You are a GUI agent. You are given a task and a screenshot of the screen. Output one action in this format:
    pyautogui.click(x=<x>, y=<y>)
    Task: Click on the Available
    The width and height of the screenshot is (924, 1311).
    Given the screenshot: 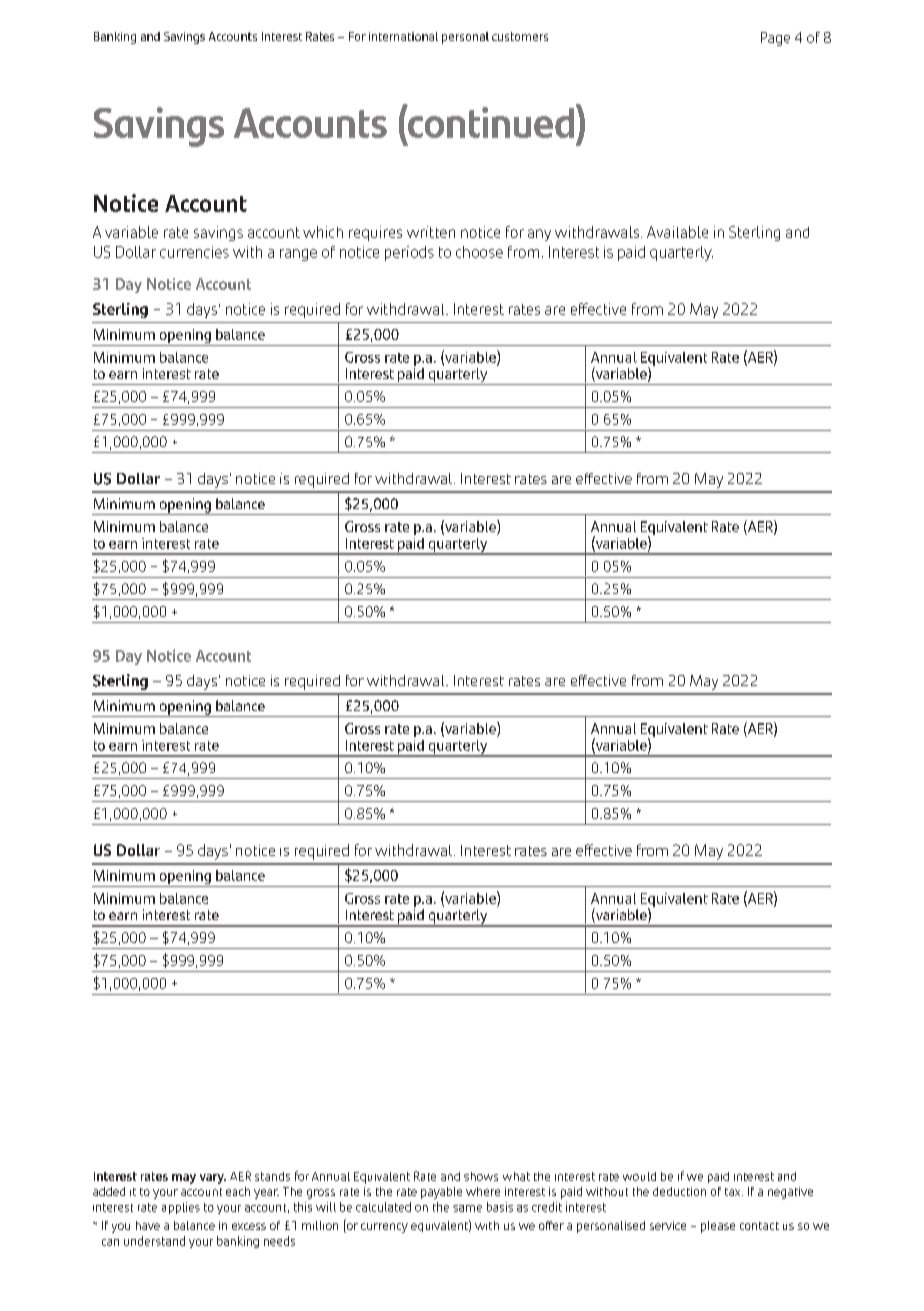 What is the action you would take?
    pyautogui.click(x=677, y=232)
